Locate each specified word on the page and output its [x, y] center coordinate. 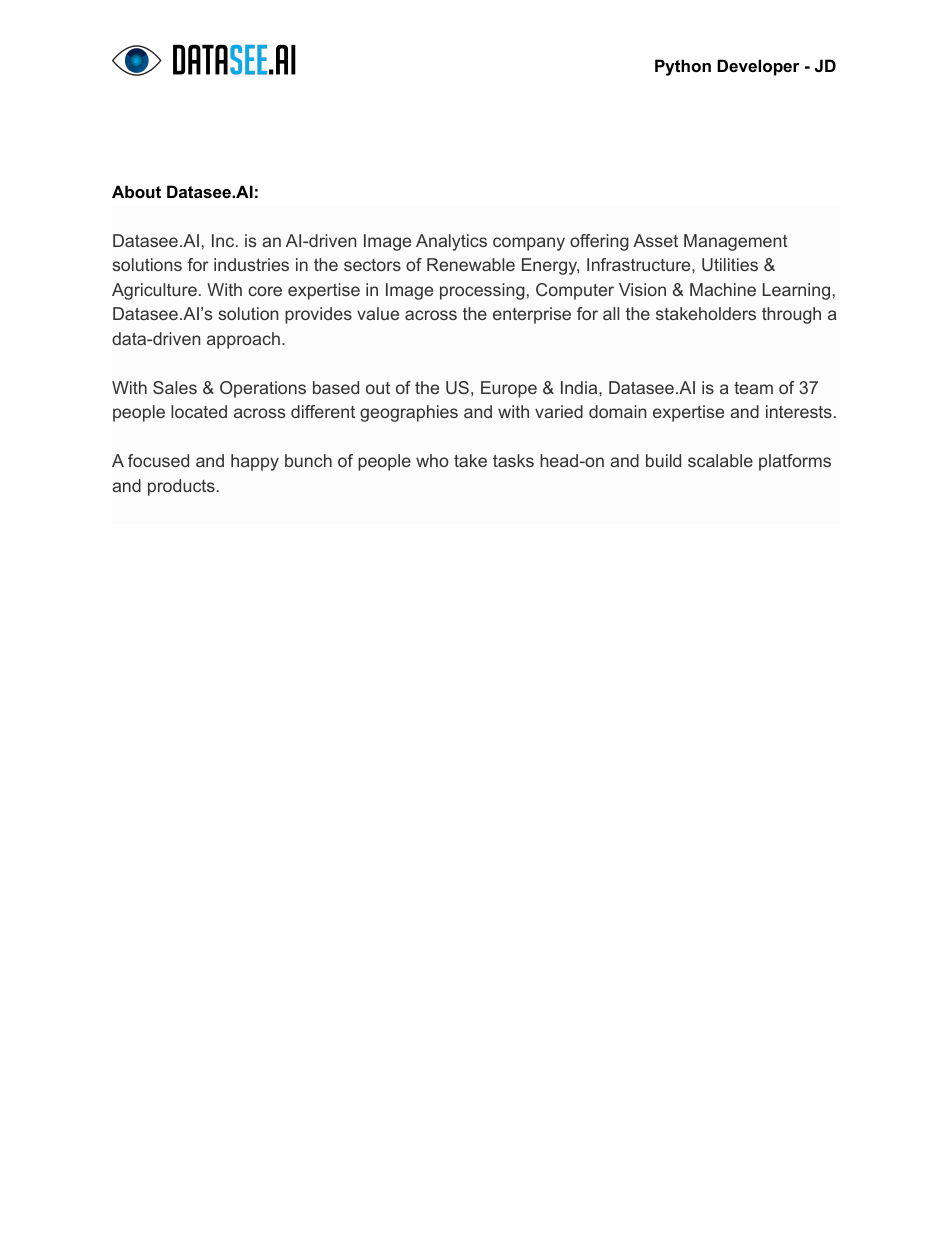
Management [736, 242]
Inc [224, 240]
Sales [175, 387]
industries [251, 264]
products [181, 487]
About [136, 191]
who [432, 460]
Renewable [471, 264]
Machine [723, 289]
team [753, 388]
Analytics [451, 242]
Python [683, 67]
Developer [758, 67]
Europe [509, 389]
